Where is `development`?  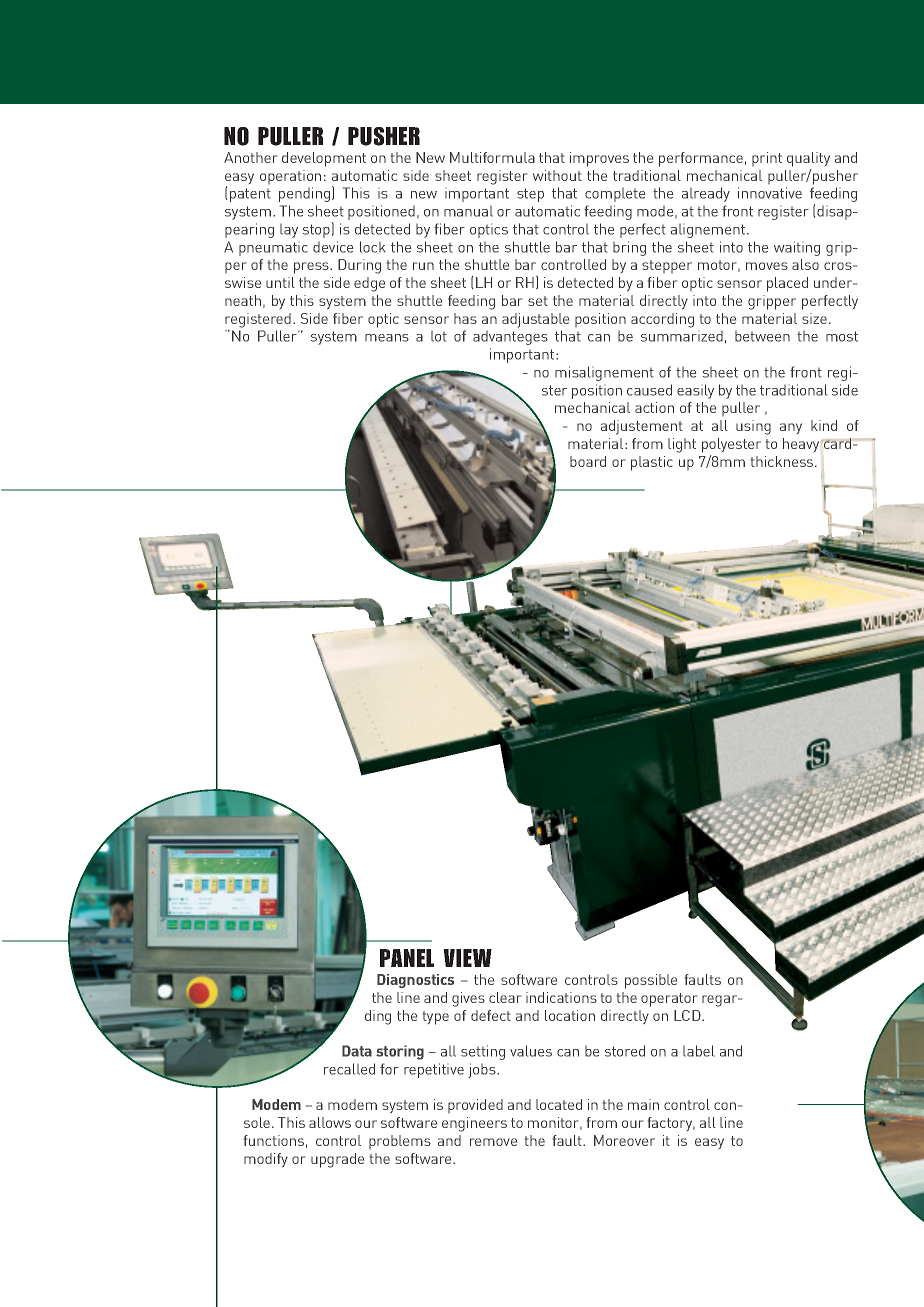
development is located at coordinates (324, 159).
